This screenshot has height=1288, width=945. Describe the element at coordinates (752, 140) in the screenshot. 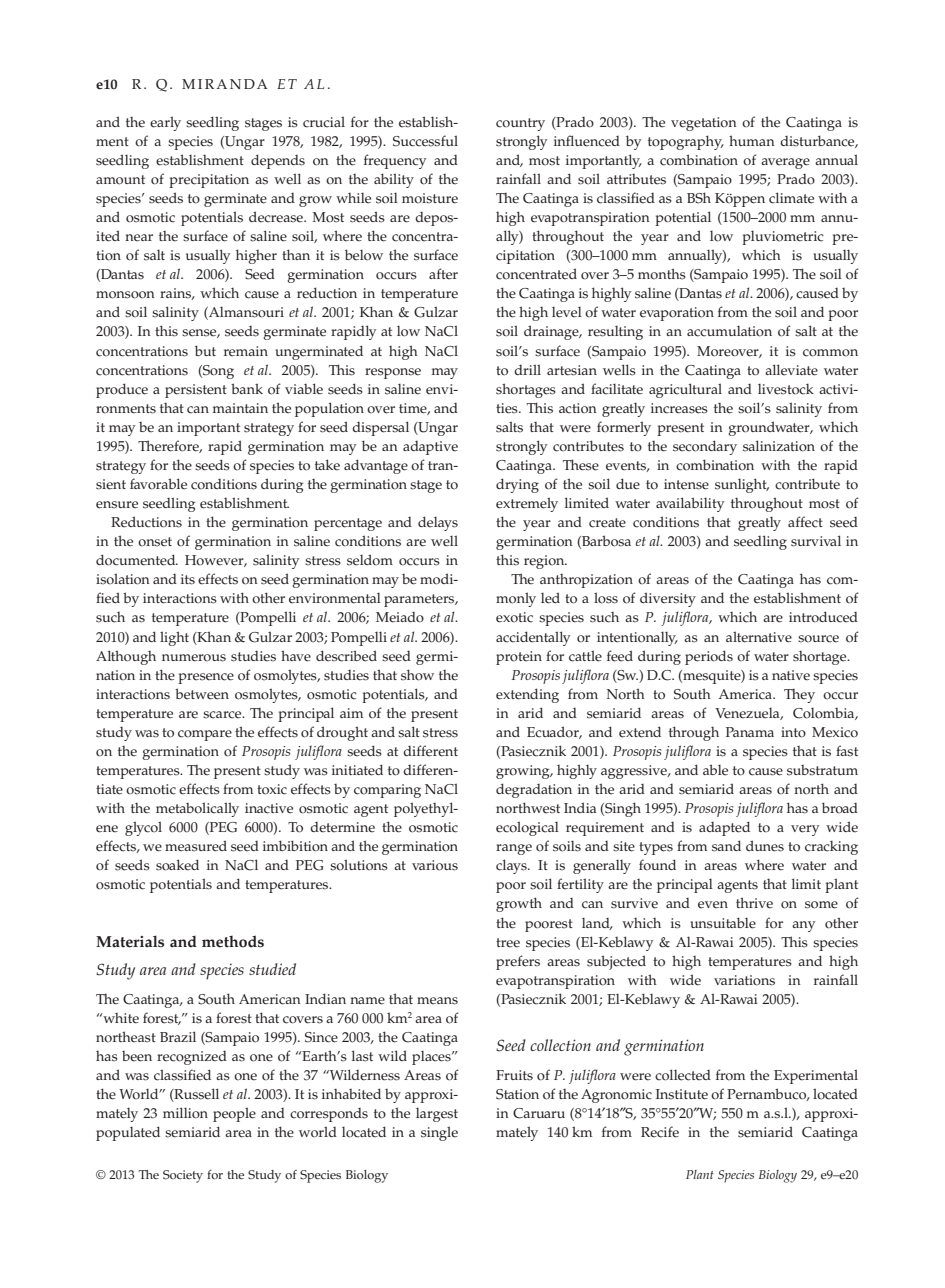

I see `human` at that location.
